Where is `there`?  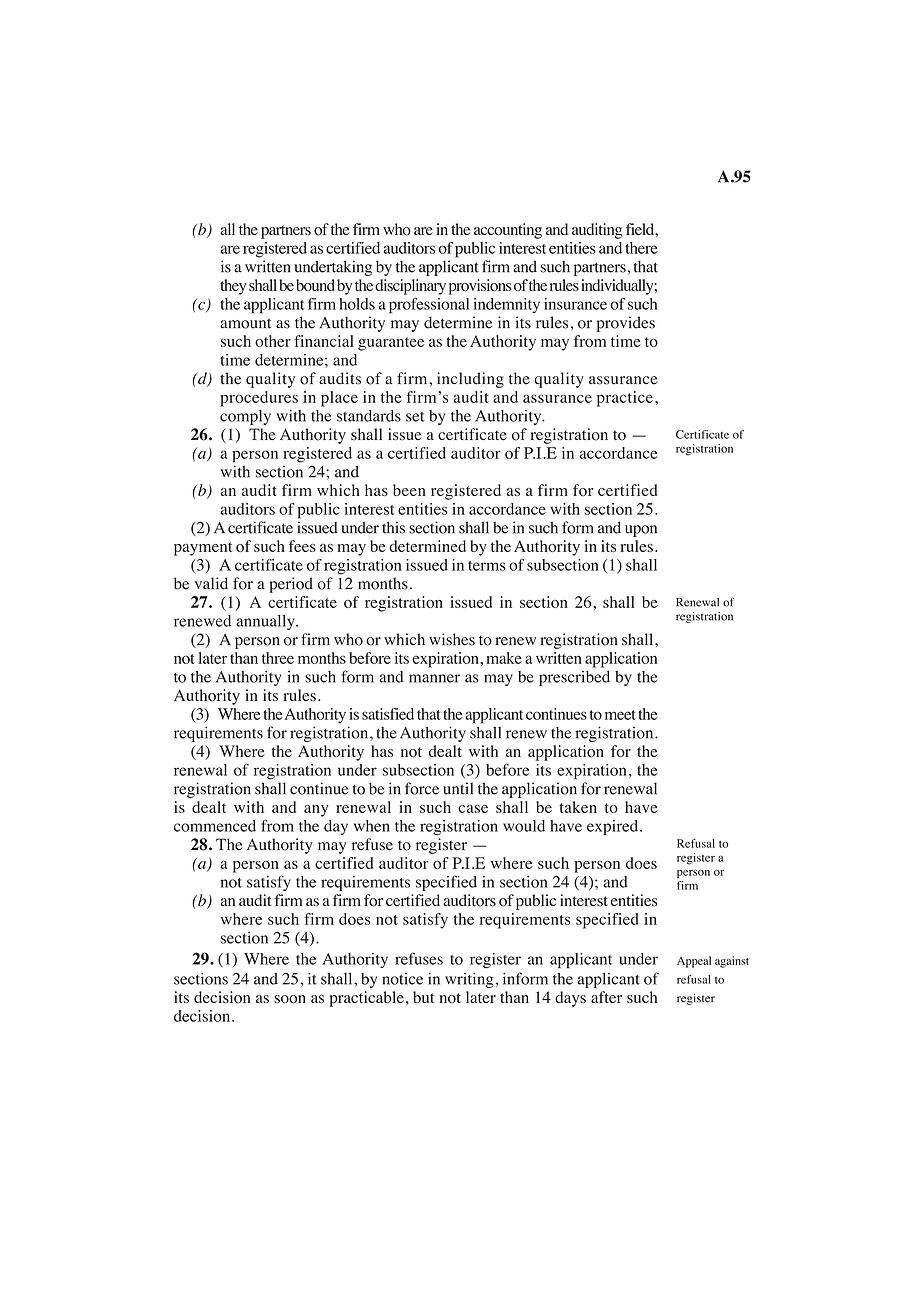 there is located at coordinates (641, 248).
